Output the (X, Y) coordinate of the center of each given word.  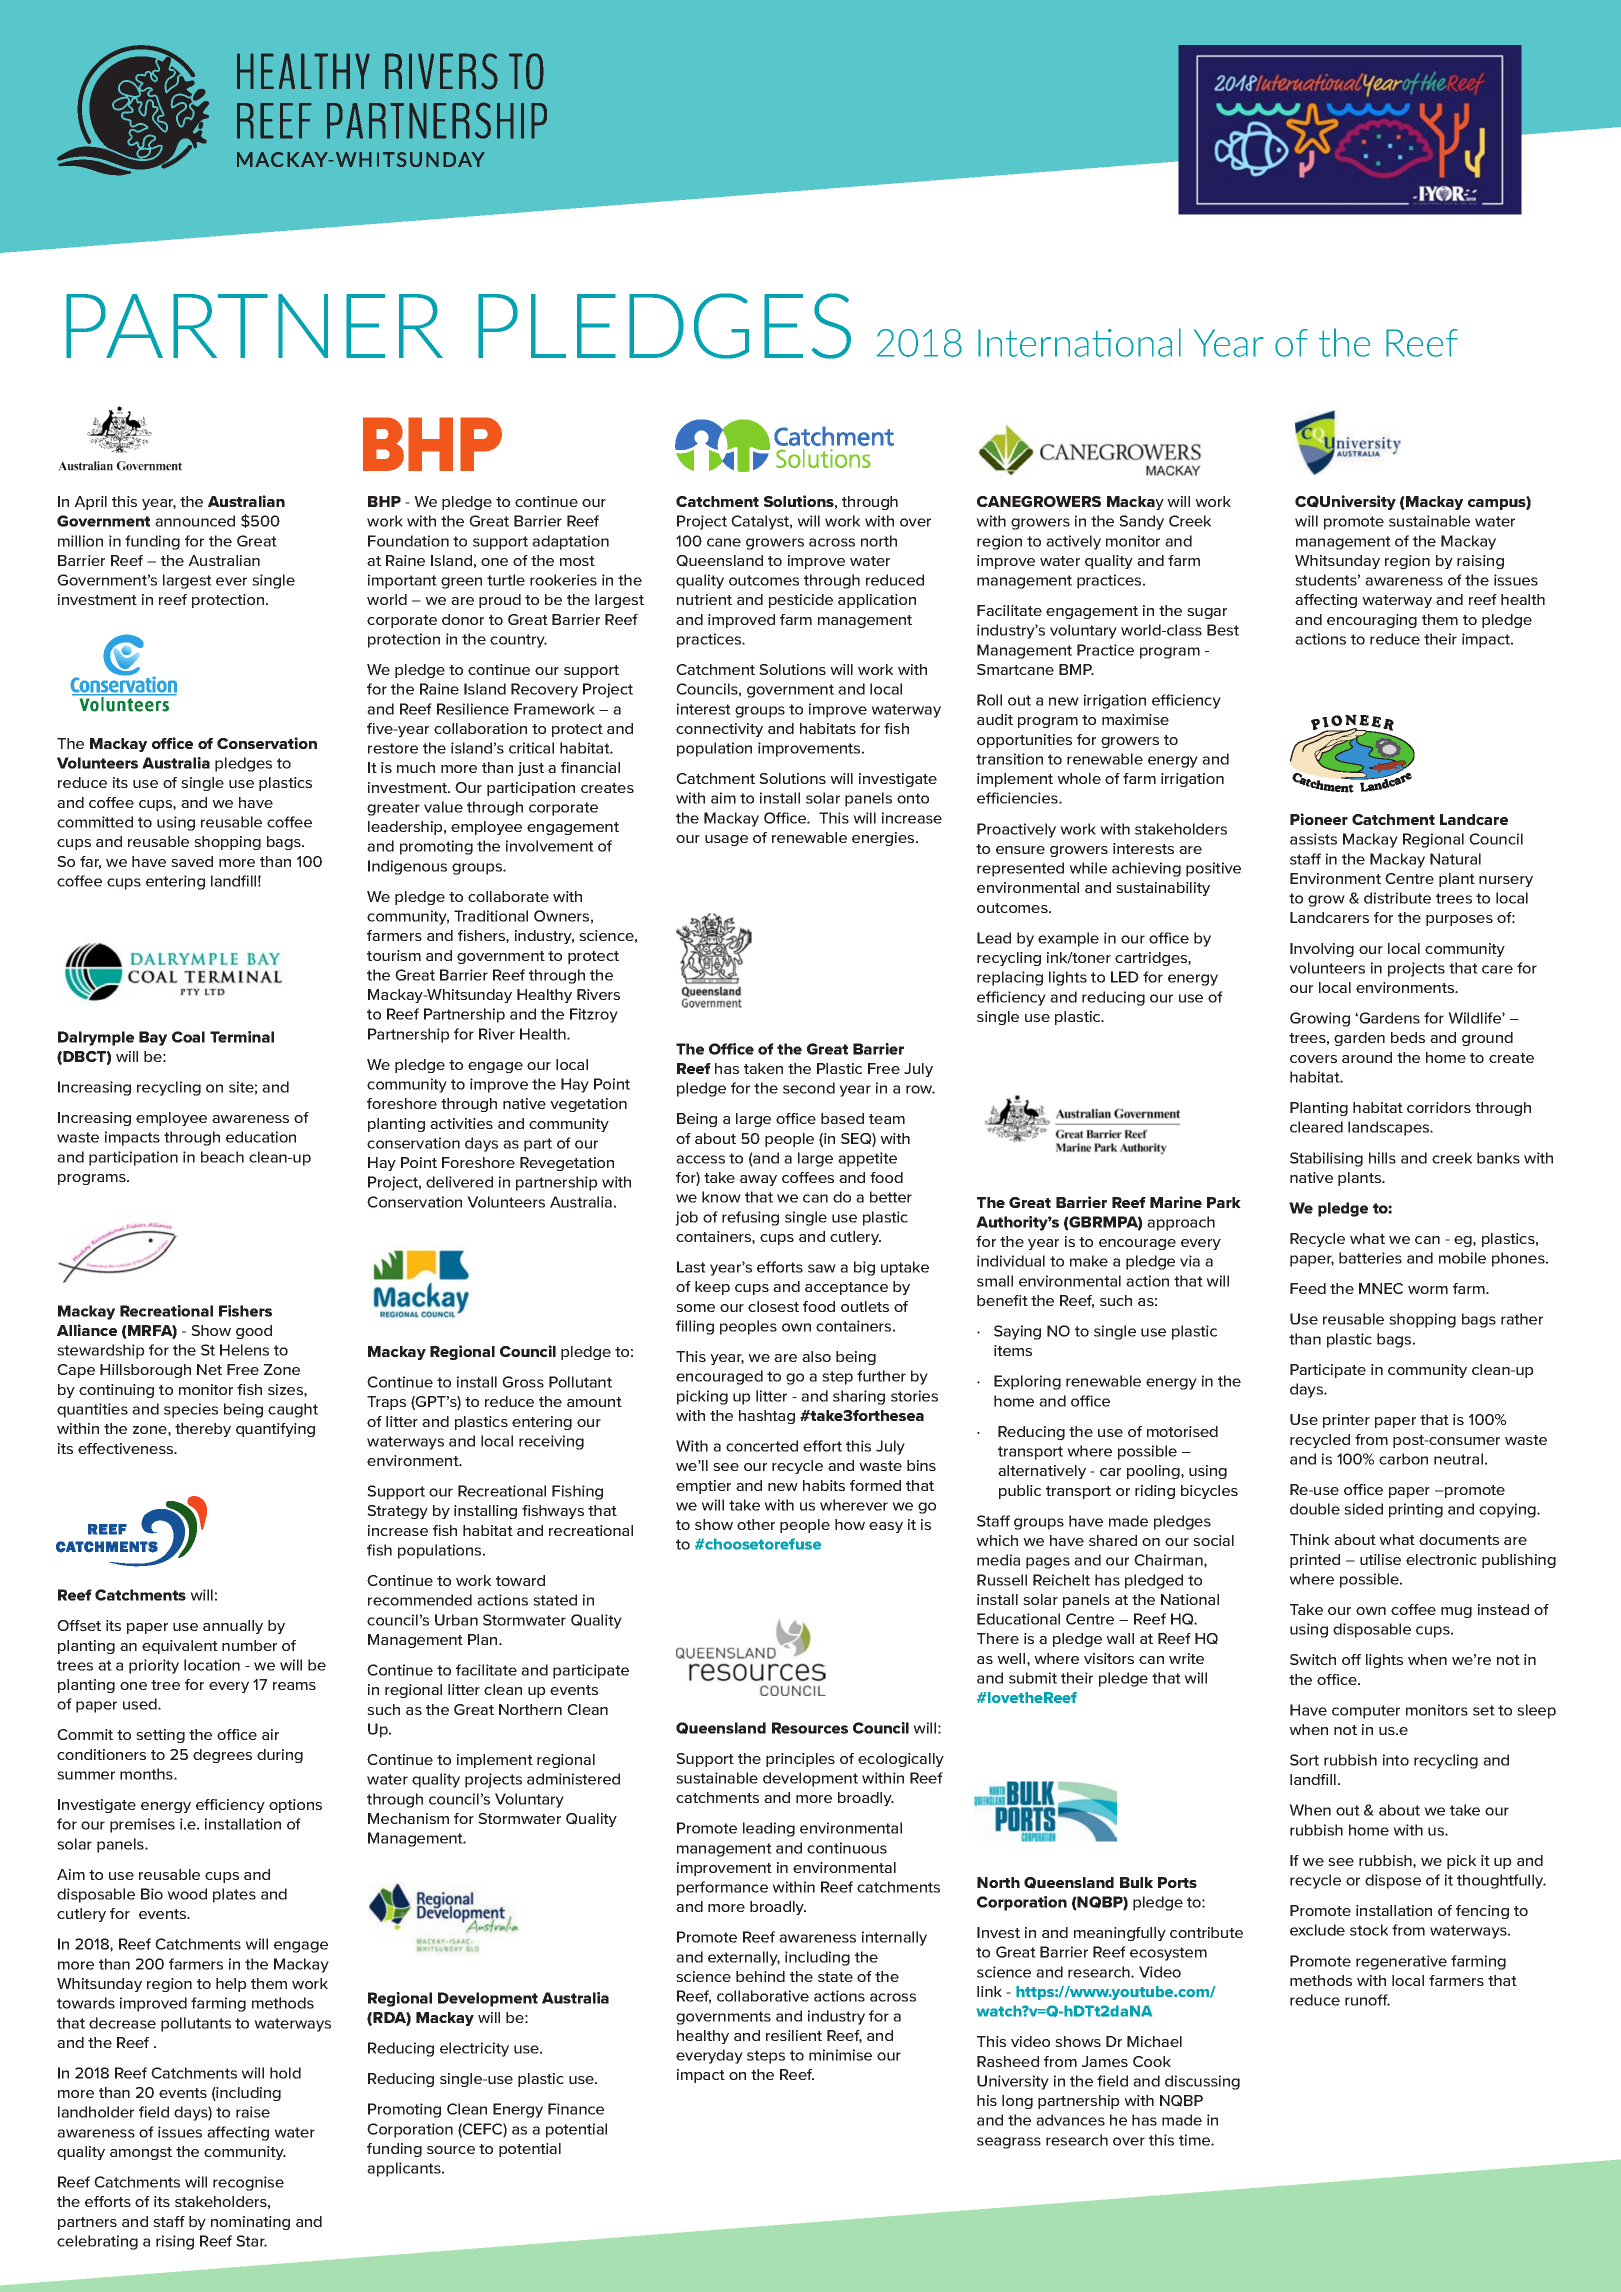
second (809, 1088)
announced (195, 521)
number (249, 1645)
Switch (1313, 1659)
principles (800, 1760)
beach (222, 1157)
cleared (1316, 1127)
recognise (248, 2183)
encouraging (1372, 621)
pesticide (801, 601)
